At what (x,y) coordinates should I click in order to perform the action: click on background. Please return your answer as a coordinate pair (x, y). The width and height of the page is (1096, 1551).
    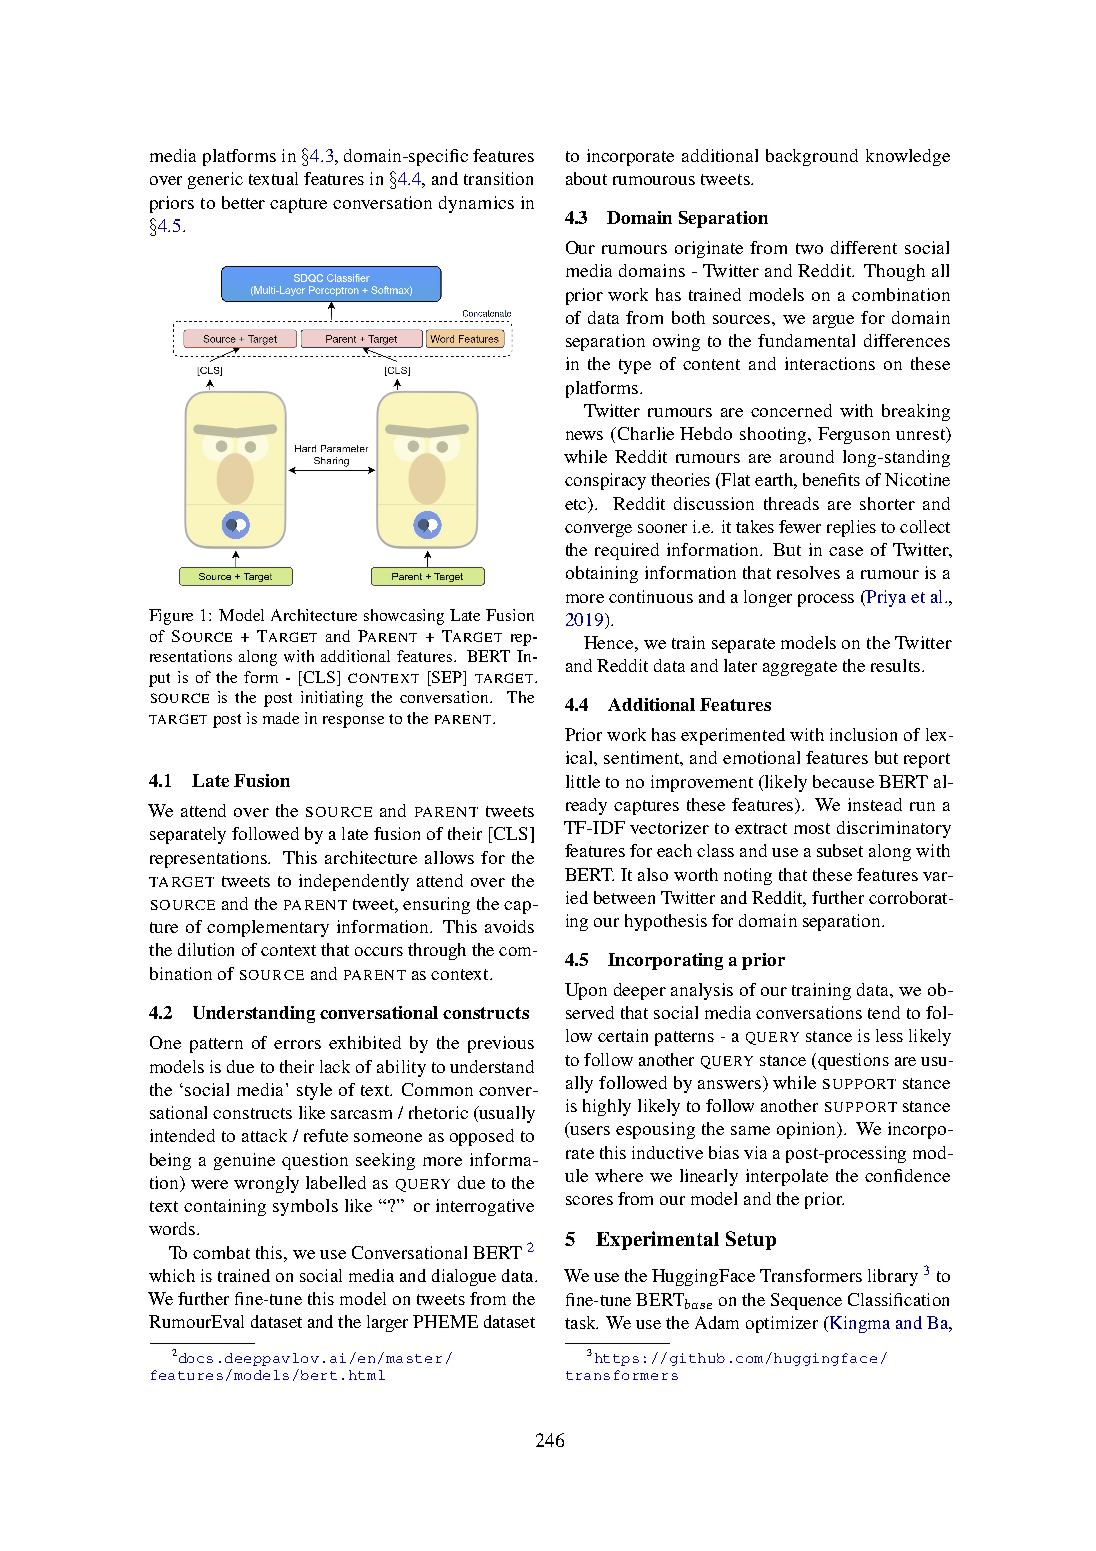
    Looking at the image, I should click on (812, 157).
